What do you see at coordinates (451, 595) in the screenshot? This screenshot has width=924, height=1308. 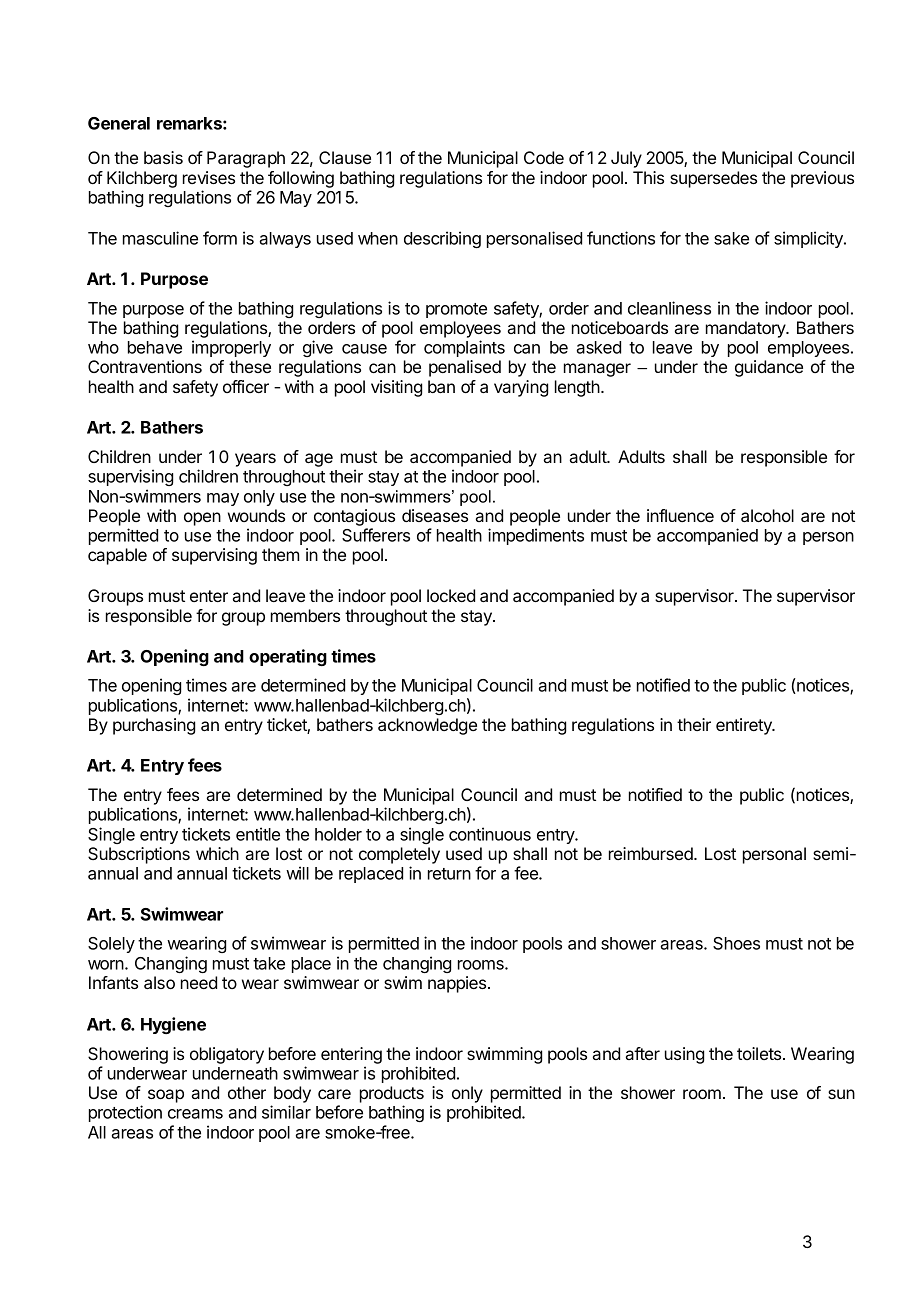 I see `locked` at bounding box center [451, 595].
